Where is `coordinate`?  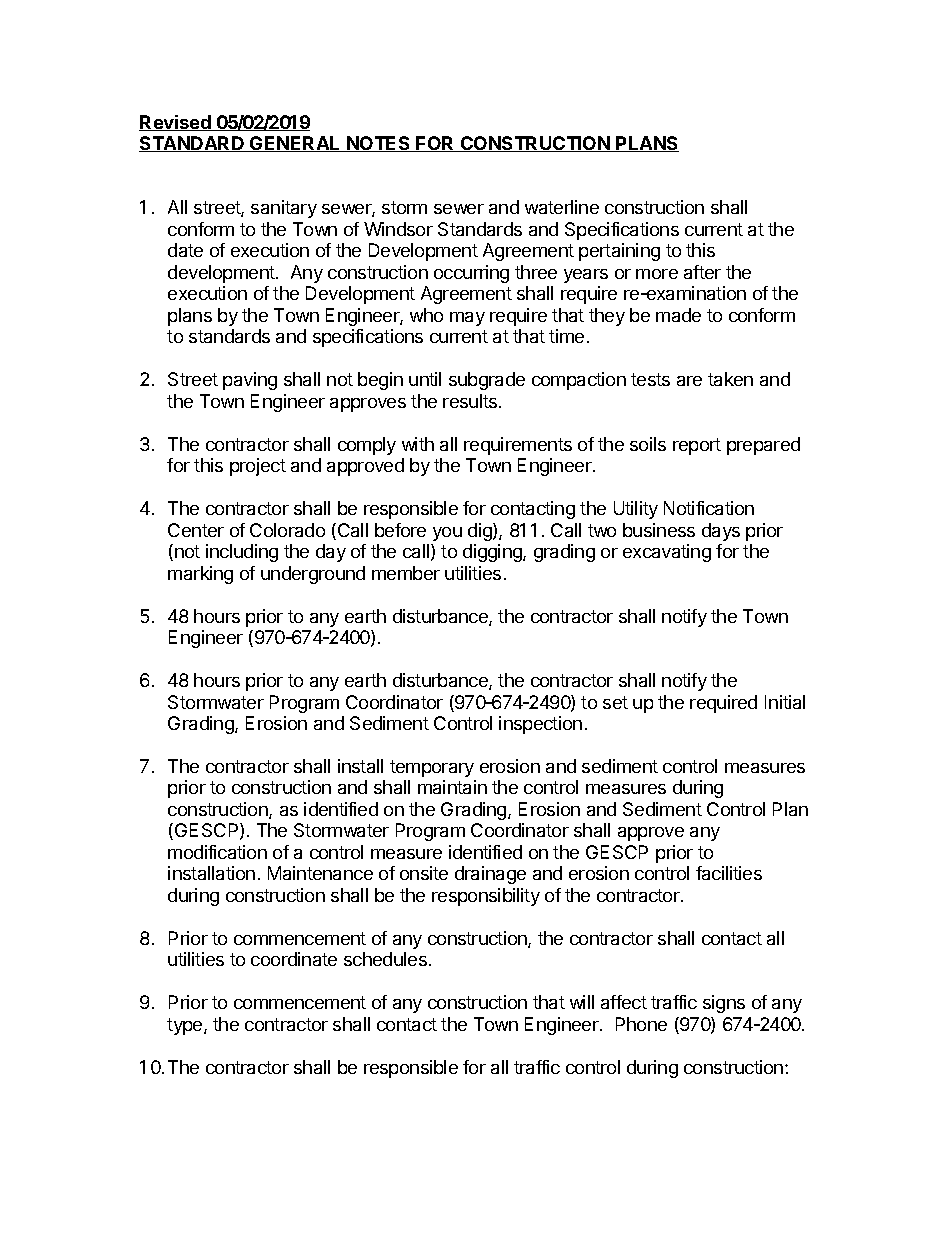
coordinate is located at coordinates (294, 959).
